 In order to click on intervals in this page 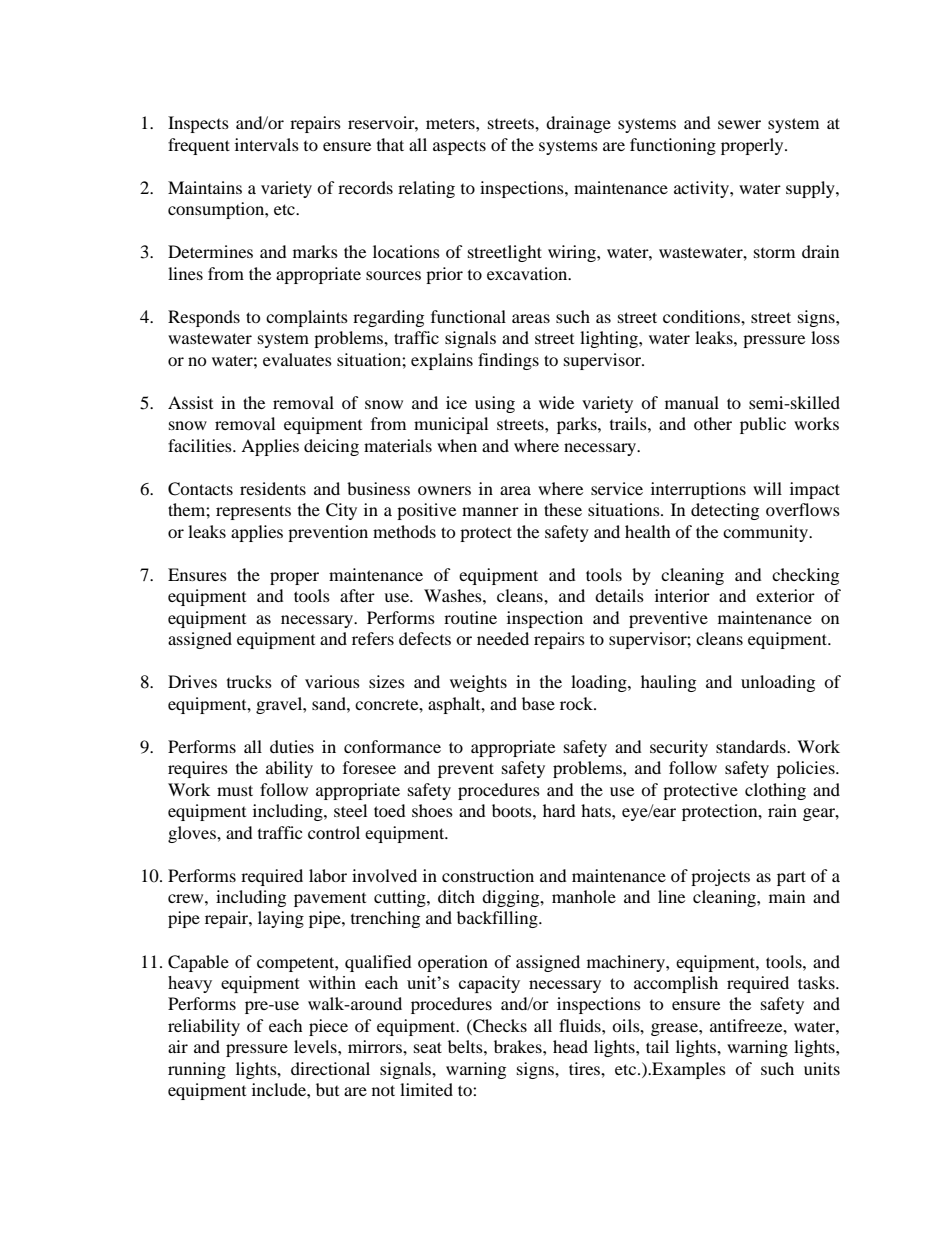, I will do `click(267, 144)`.
